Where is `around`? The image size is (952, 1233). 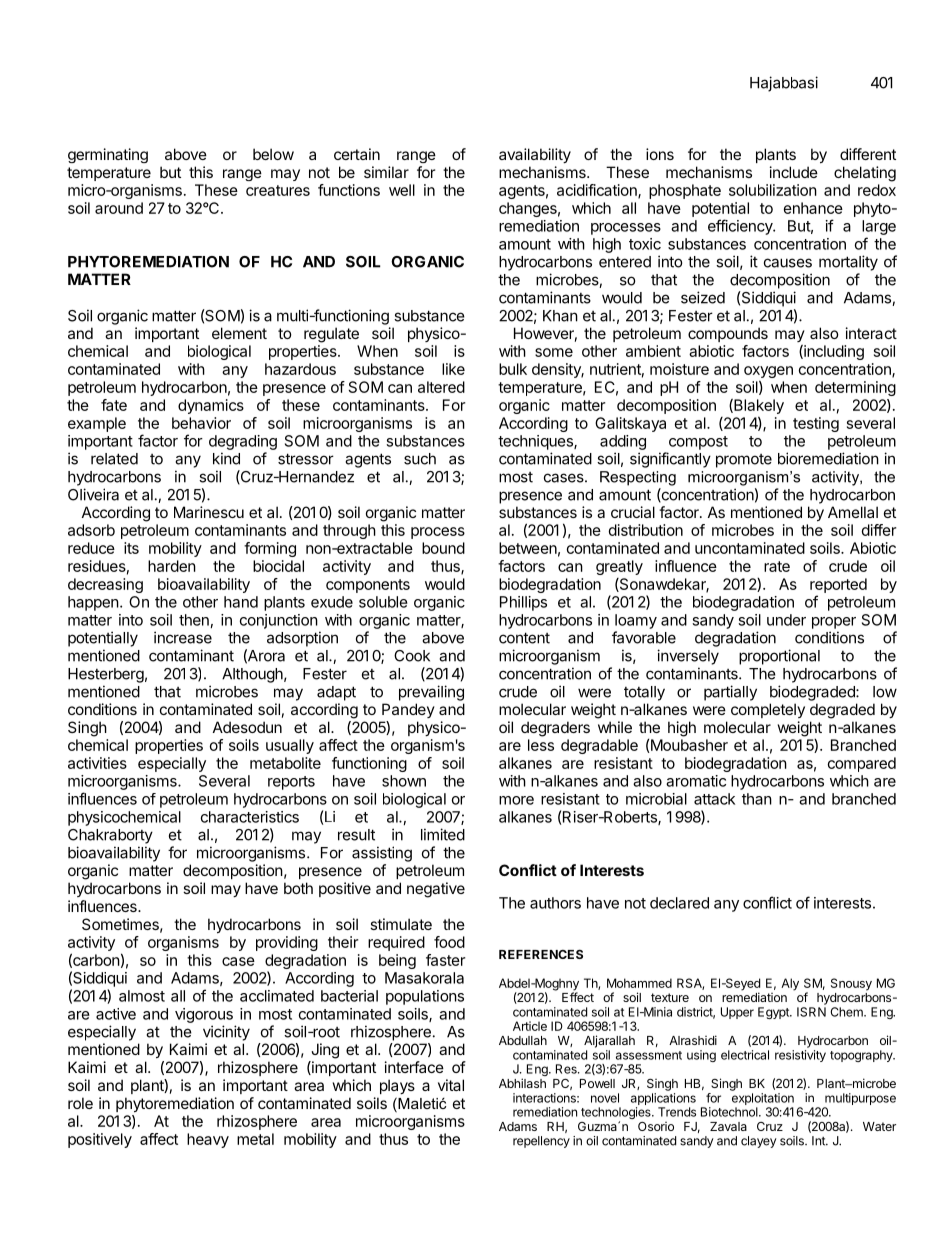 around is located at coordinates (119, 208).
